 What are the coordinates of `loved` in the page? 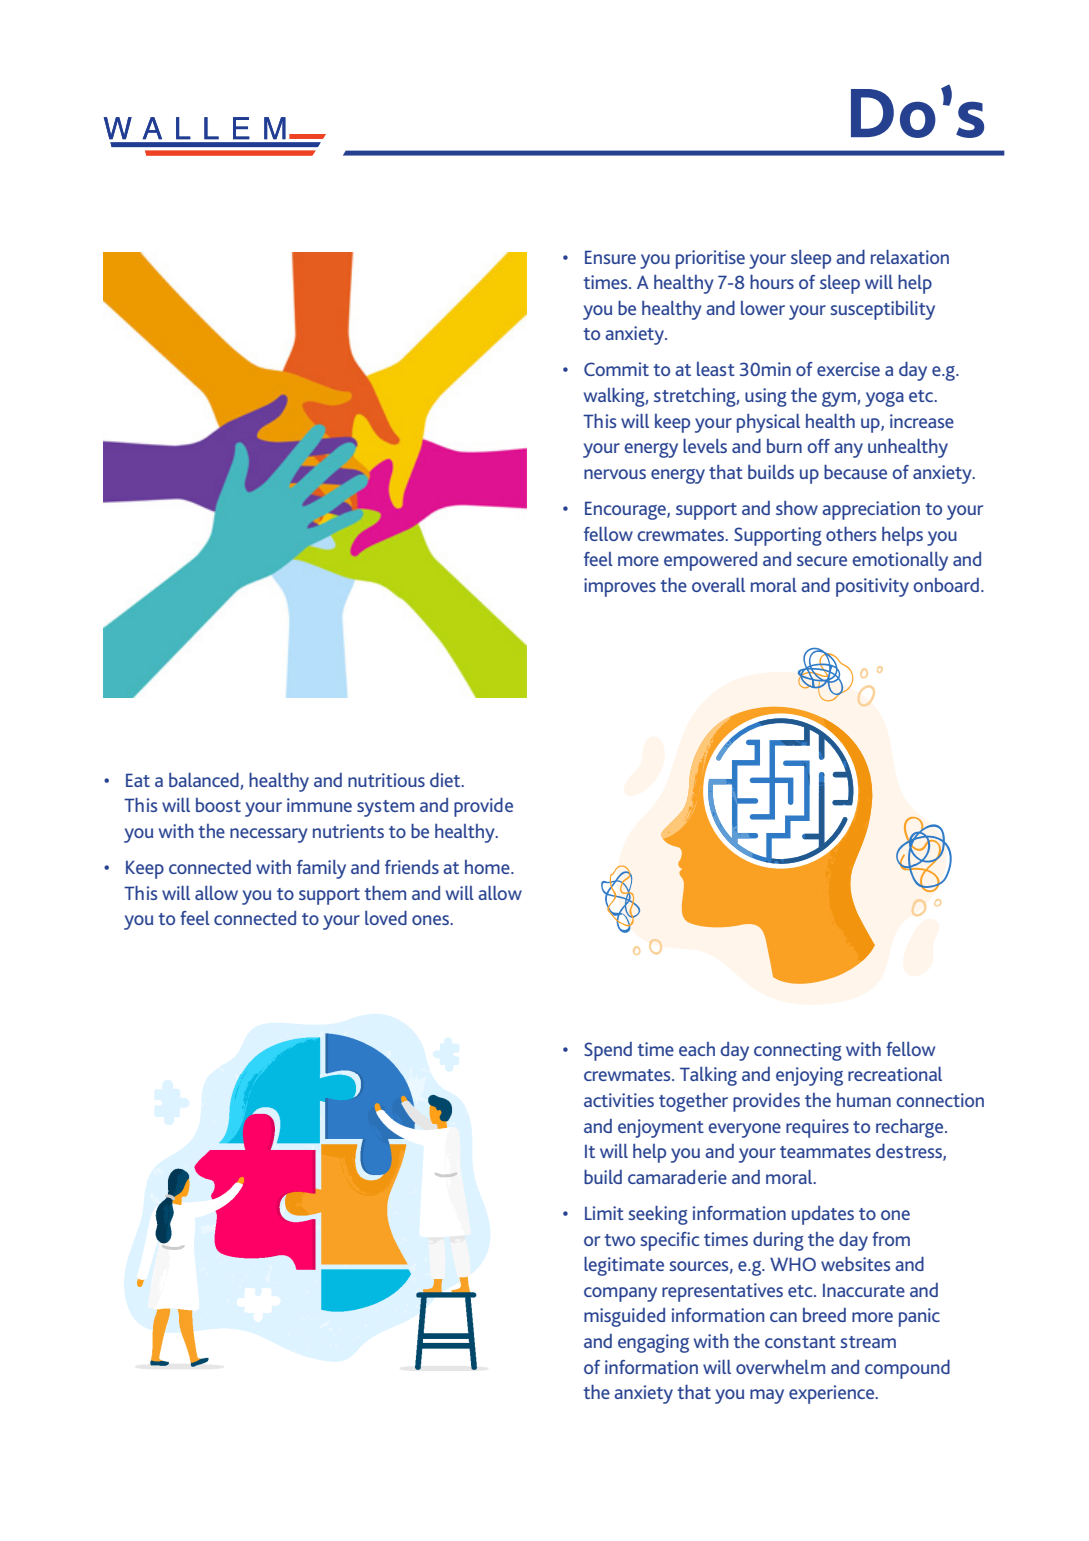 It's located at (386, 918).
